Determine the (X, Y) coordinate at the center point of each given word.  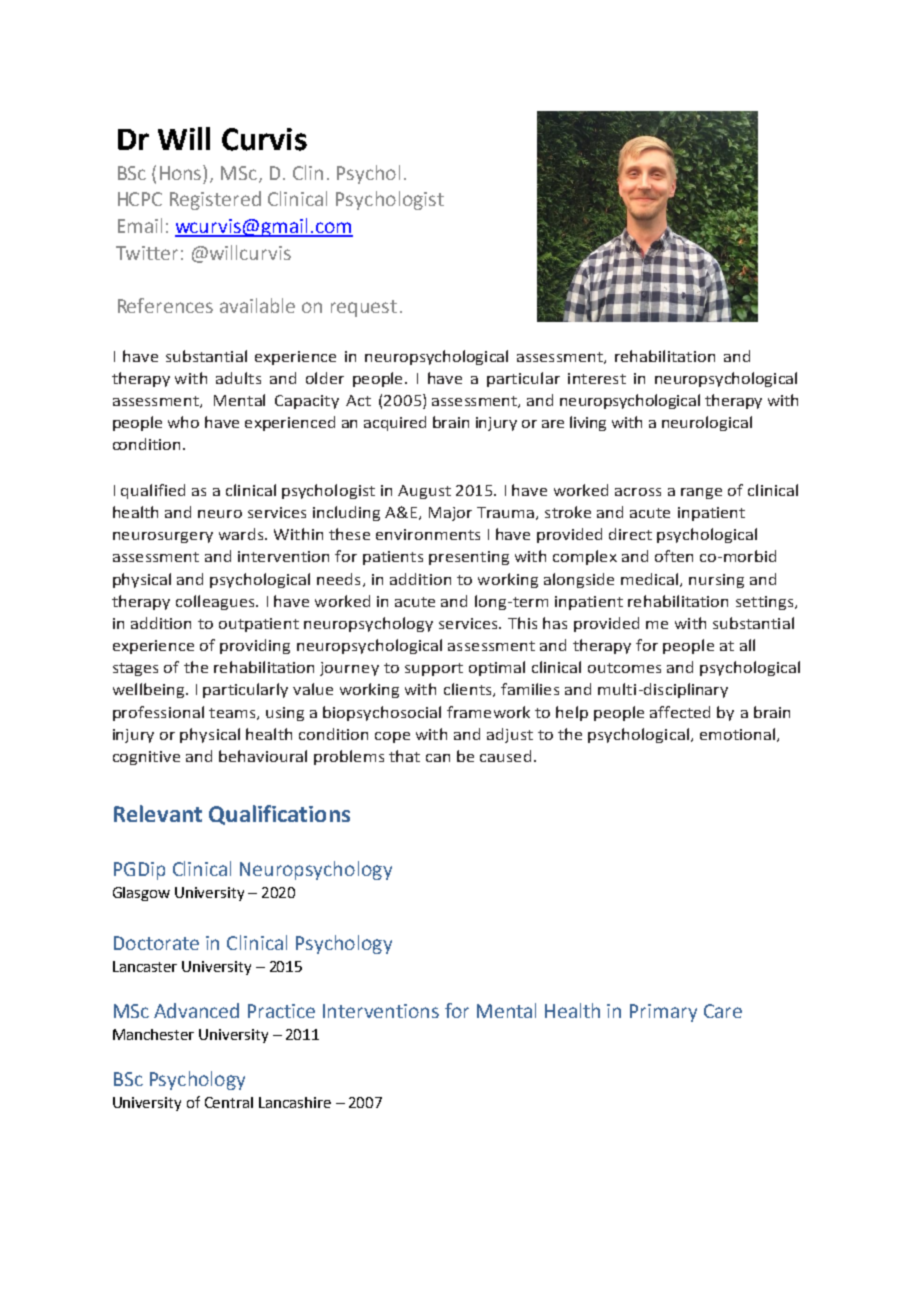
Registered (215, 200)
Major (450, 514)
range (701, 493)
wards (242, 534)
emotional (739, 735)
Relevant (158, 813)
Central (229, 1102)
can (438, 758)
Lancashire (295, 1102)
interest (597, 378)
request (364, 308)
